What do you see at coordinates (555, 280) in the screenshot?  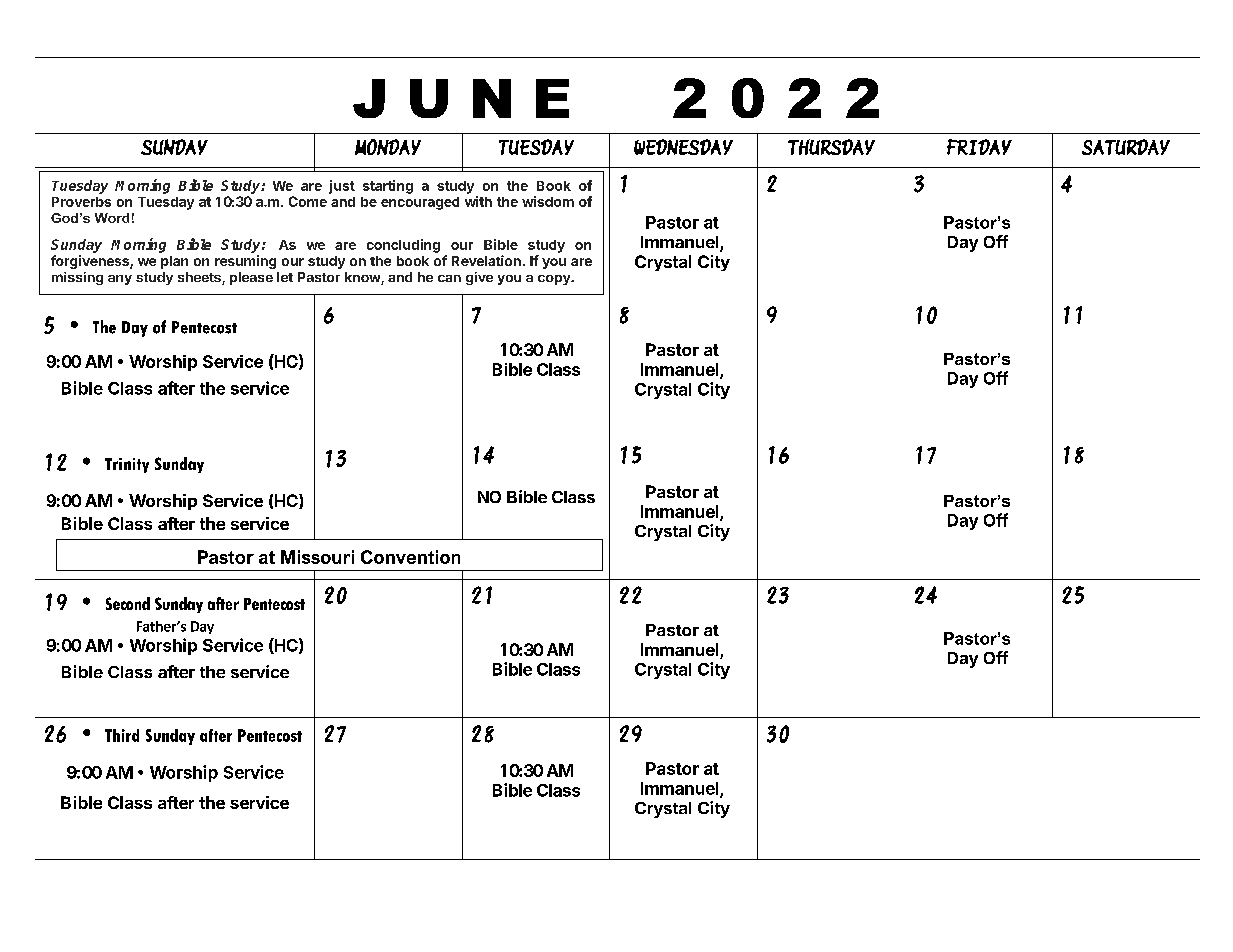 I see `copy` at bounding box center [555, 280].
